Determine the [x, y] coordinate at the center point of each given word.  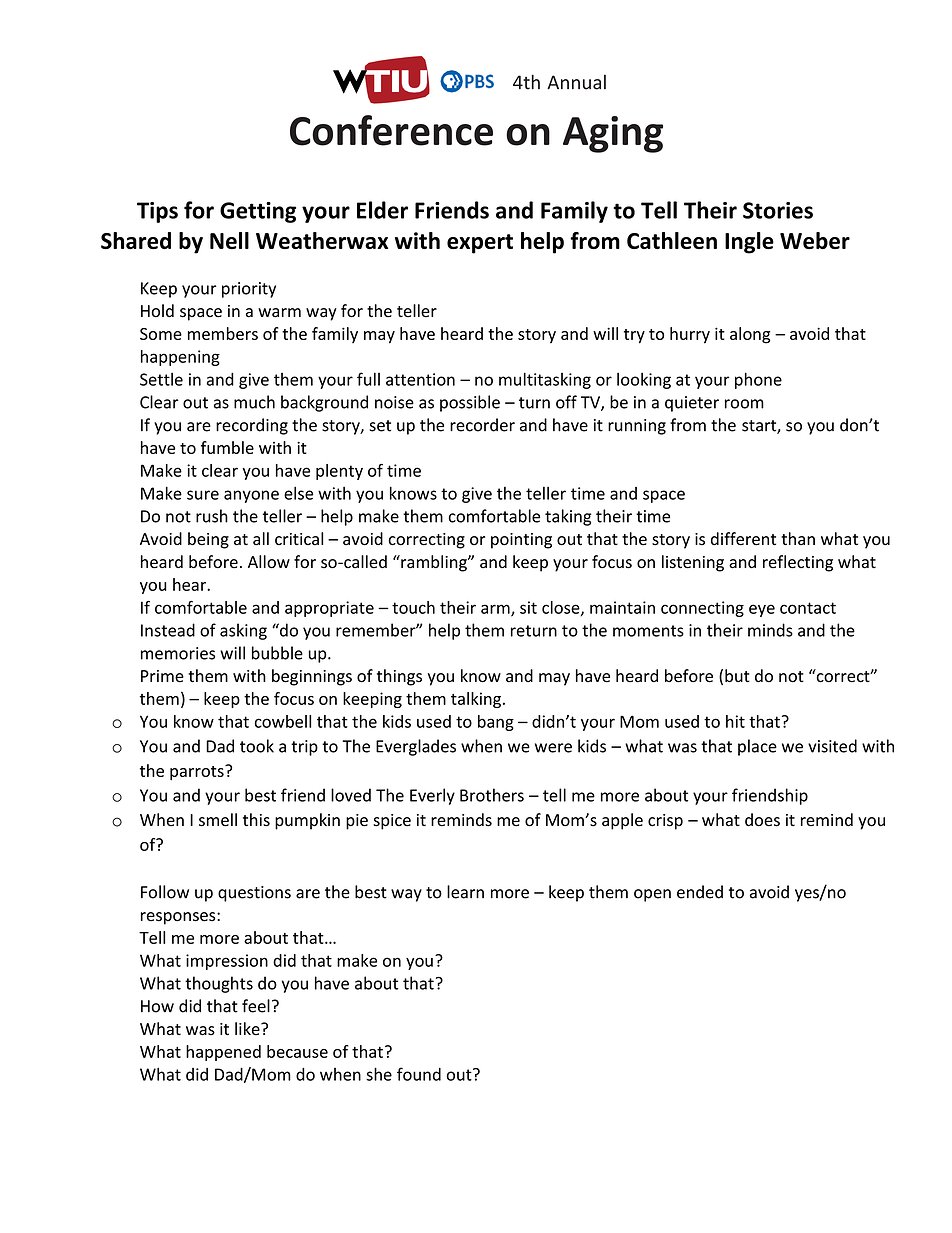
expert [480, 244]
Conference [391, 130]
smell [218, 820]
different [743, 539]
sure [203, 495]
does [762, 820]
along [750, 335]
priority [249, 290]
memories [178, 653]
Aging [613, 134]
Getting [258, 212]
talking [476, 700]
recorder [482, 425]
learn [465, 892]
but [737, 676]
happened [223, 1053]
